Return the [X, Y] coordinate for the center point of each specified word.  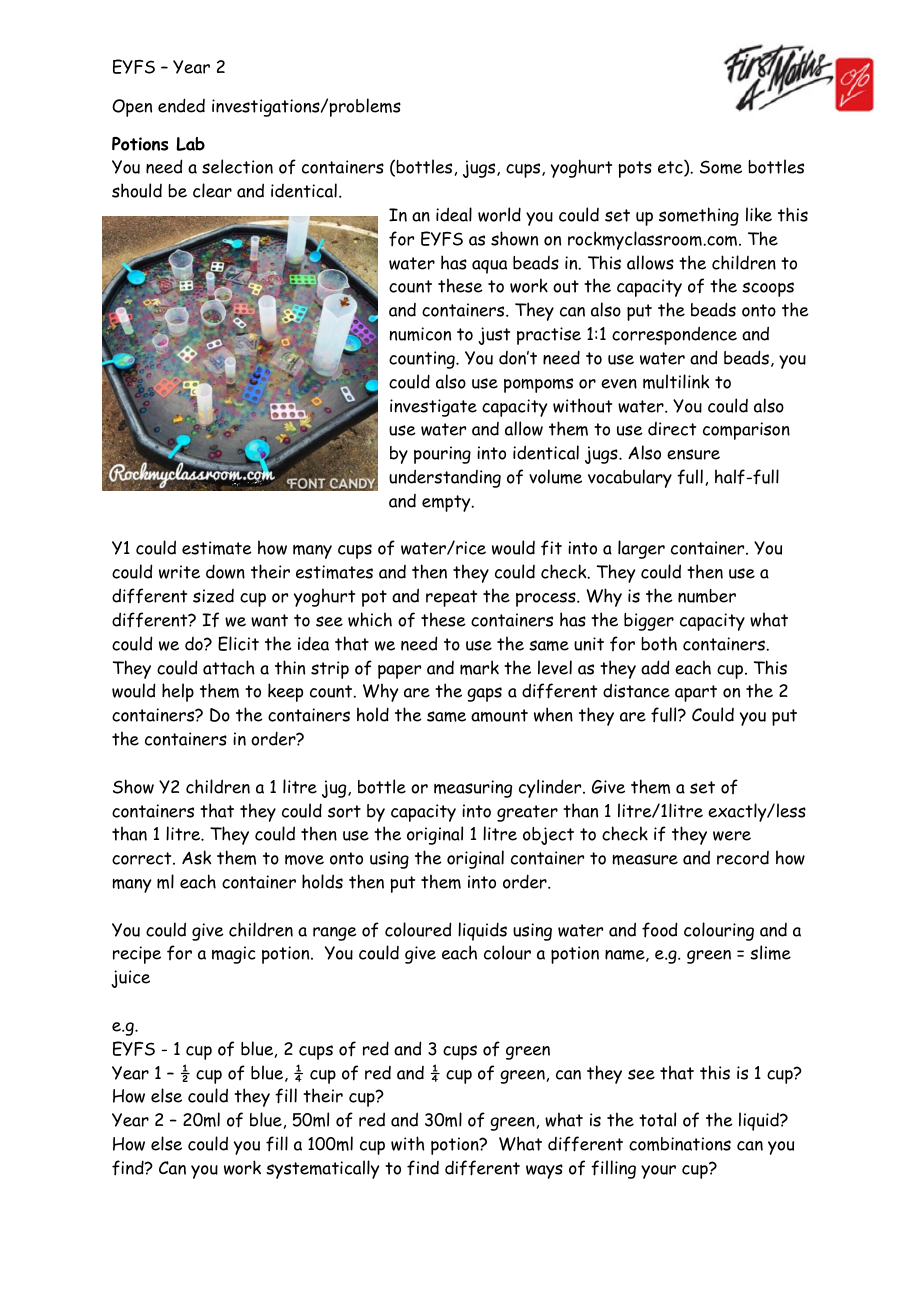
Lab [190, 144]
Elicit [238, 643]
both [659, 643]
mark [479, 667]
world [499, 214]
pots [635, 169]
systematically [322, 1169]
